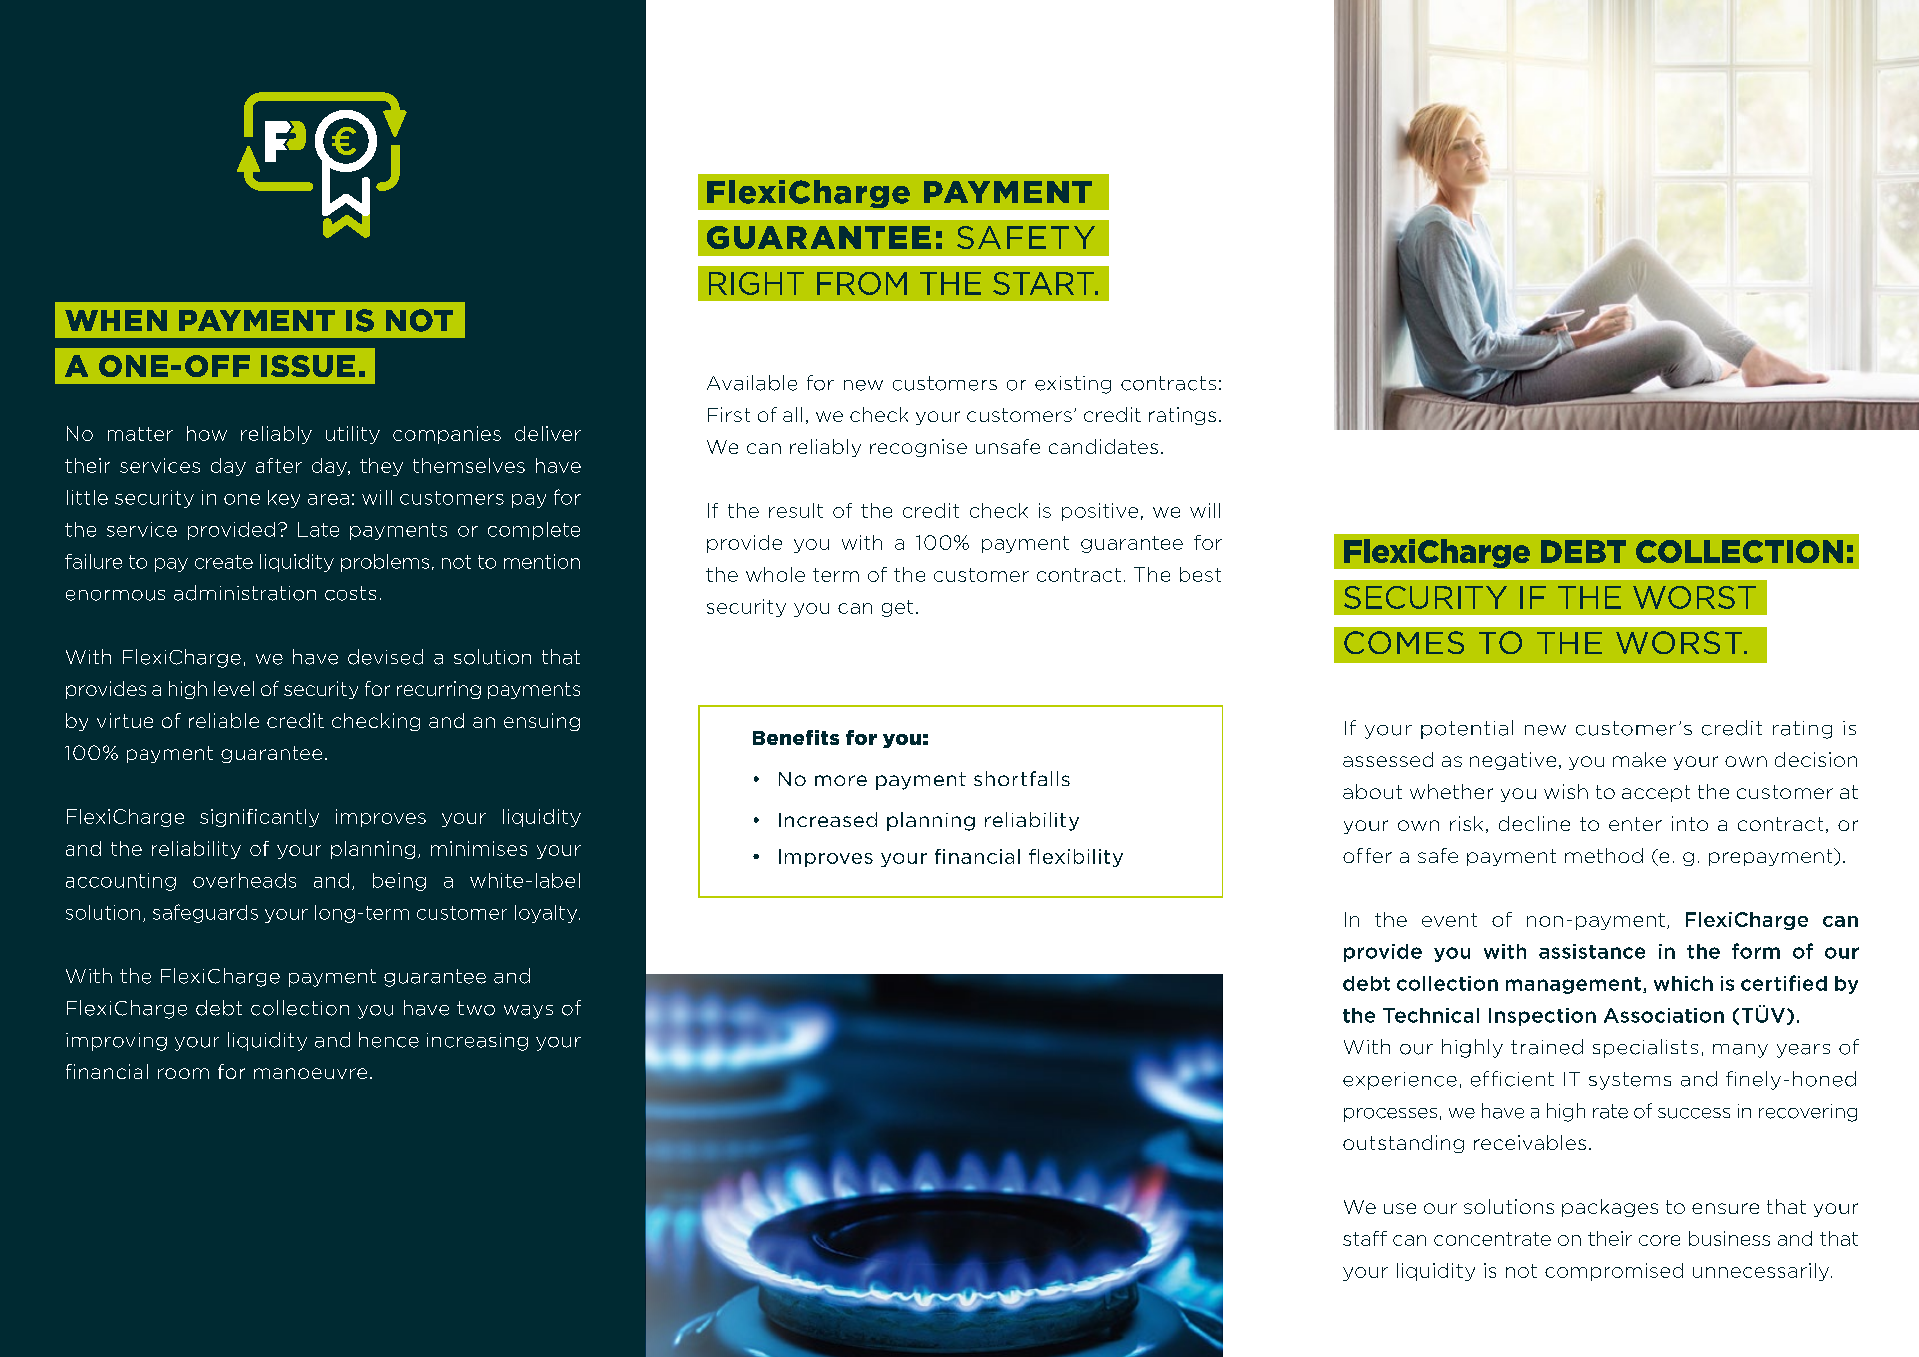 This screenshot has height=1357, width=1919. What do you see at coordinates (245, 593) in the screenshot?
I see `administration` at bounding box center [245, 593].
